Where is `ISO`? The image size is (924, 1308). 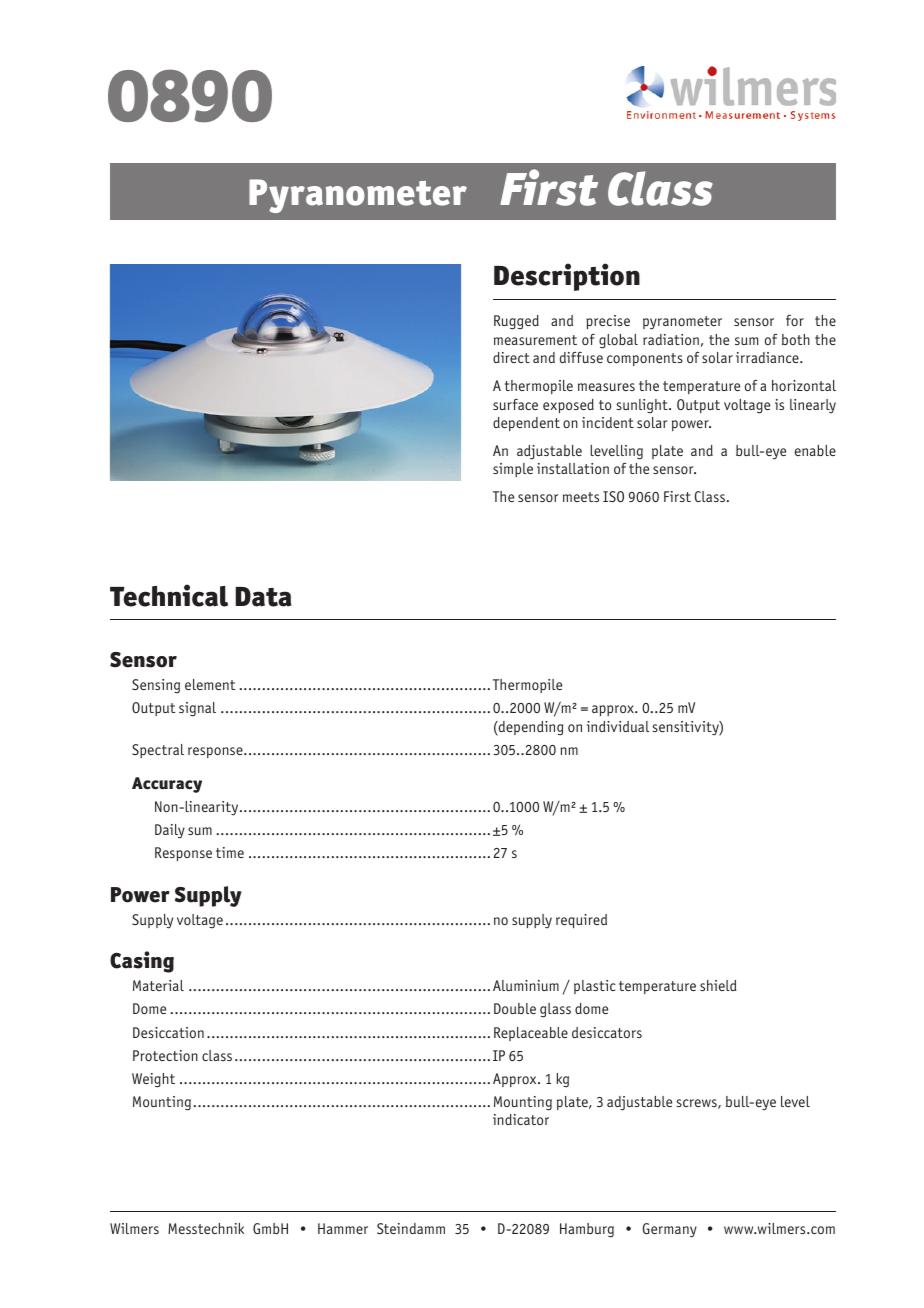
ISO is located at coordinates (613, 496).
